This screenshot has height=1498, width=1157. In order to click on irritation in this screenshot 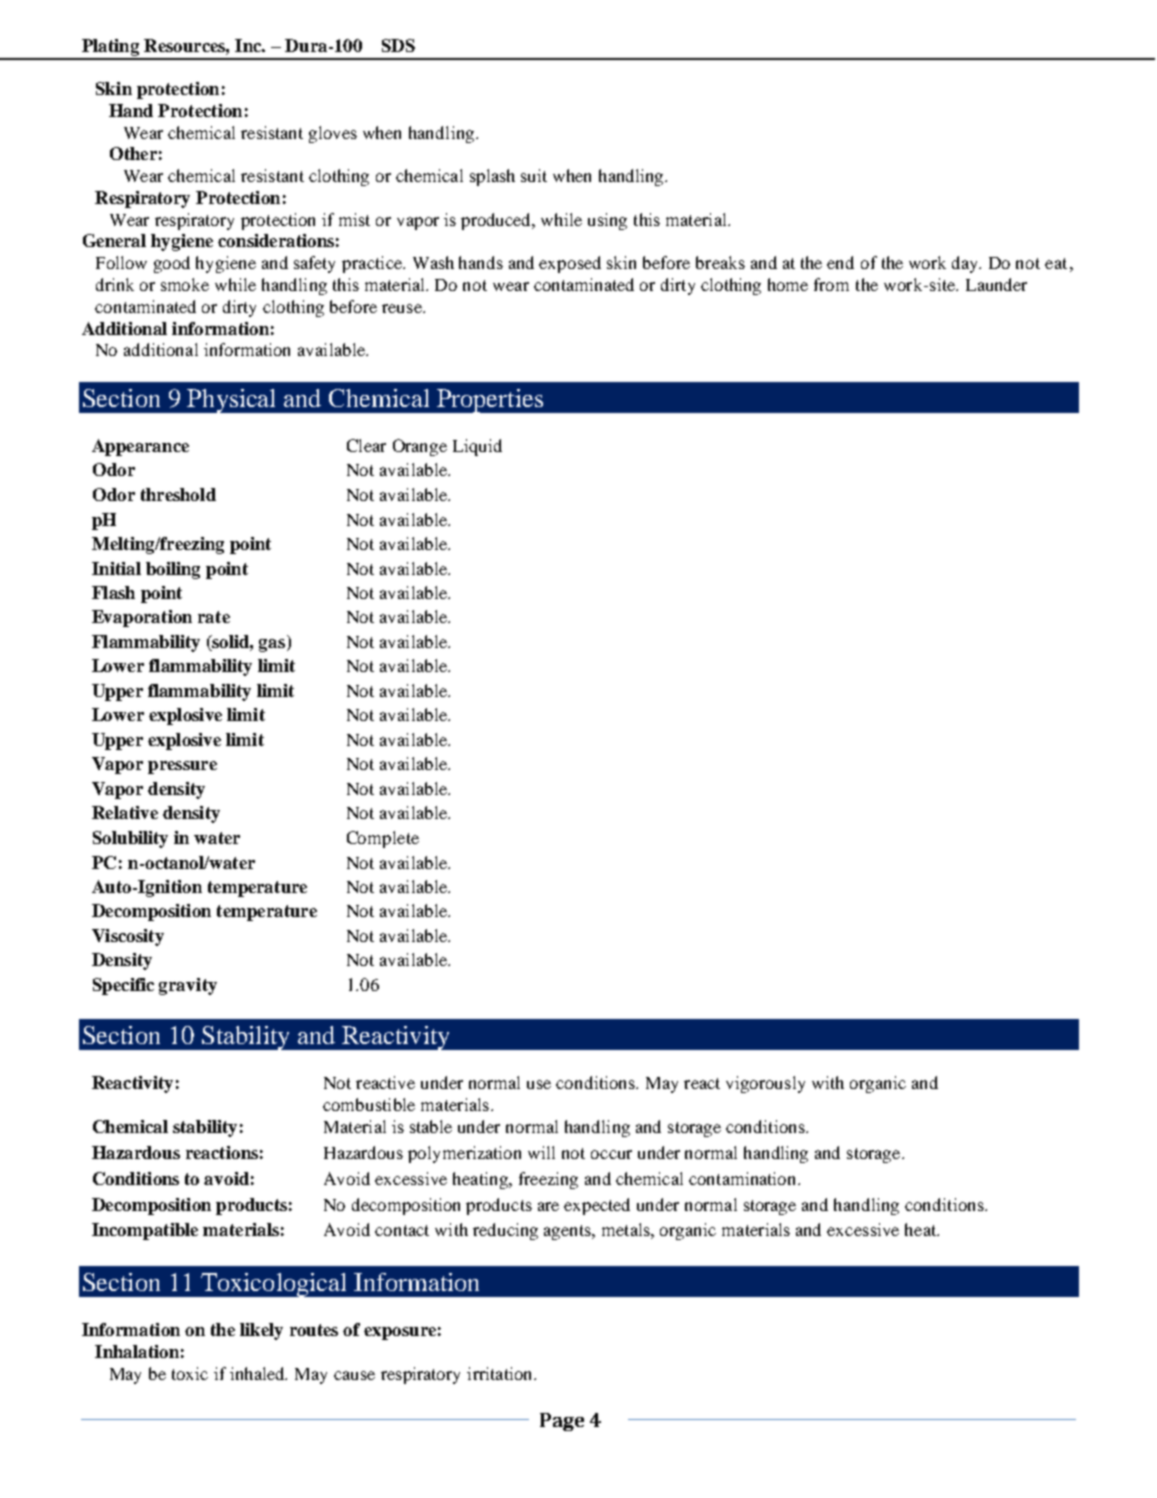, I will do `click(501, 1373)`.
